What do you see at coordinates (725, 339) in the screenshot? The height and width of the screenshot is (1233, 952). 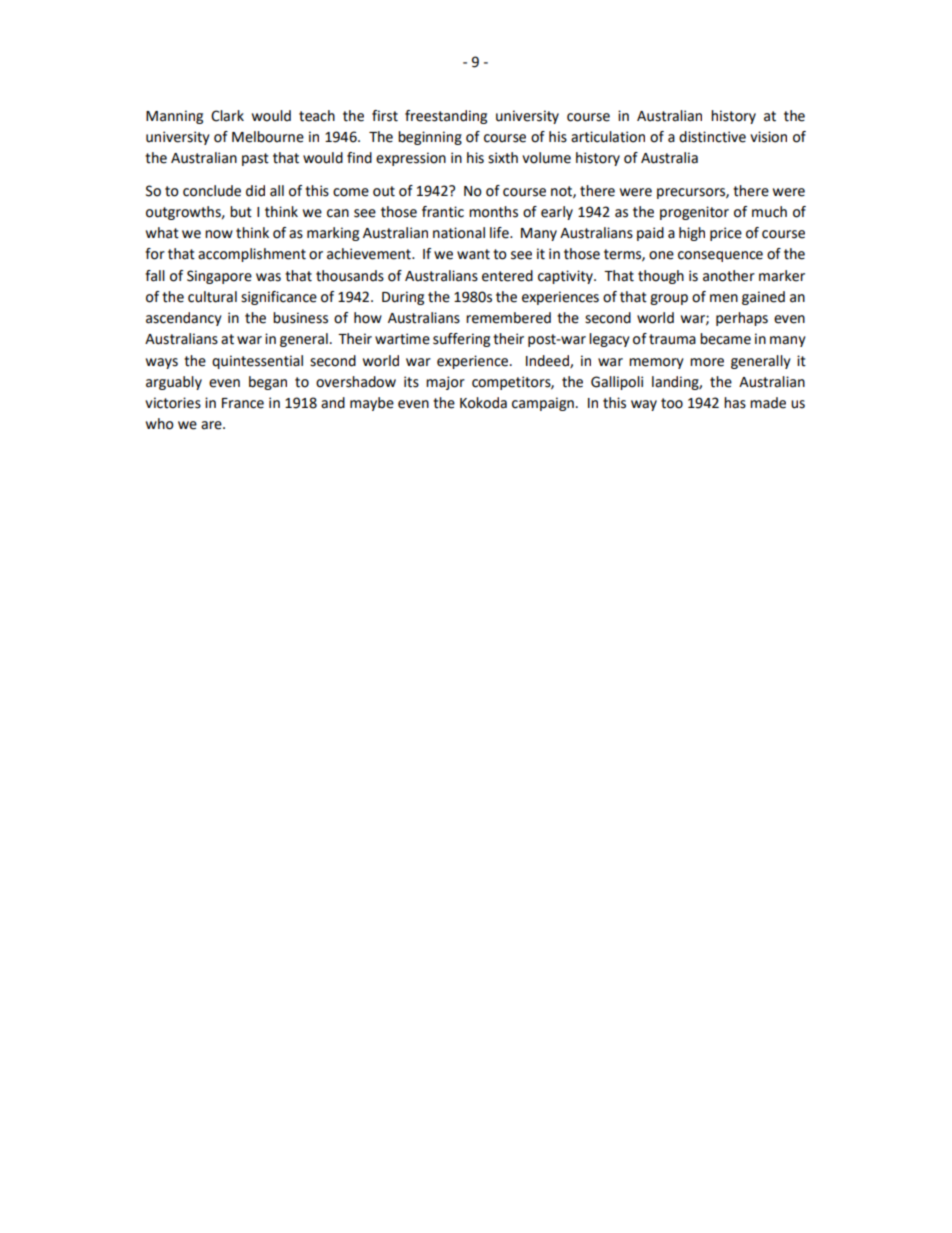 I see `became` at bounding box center [725, 339].
